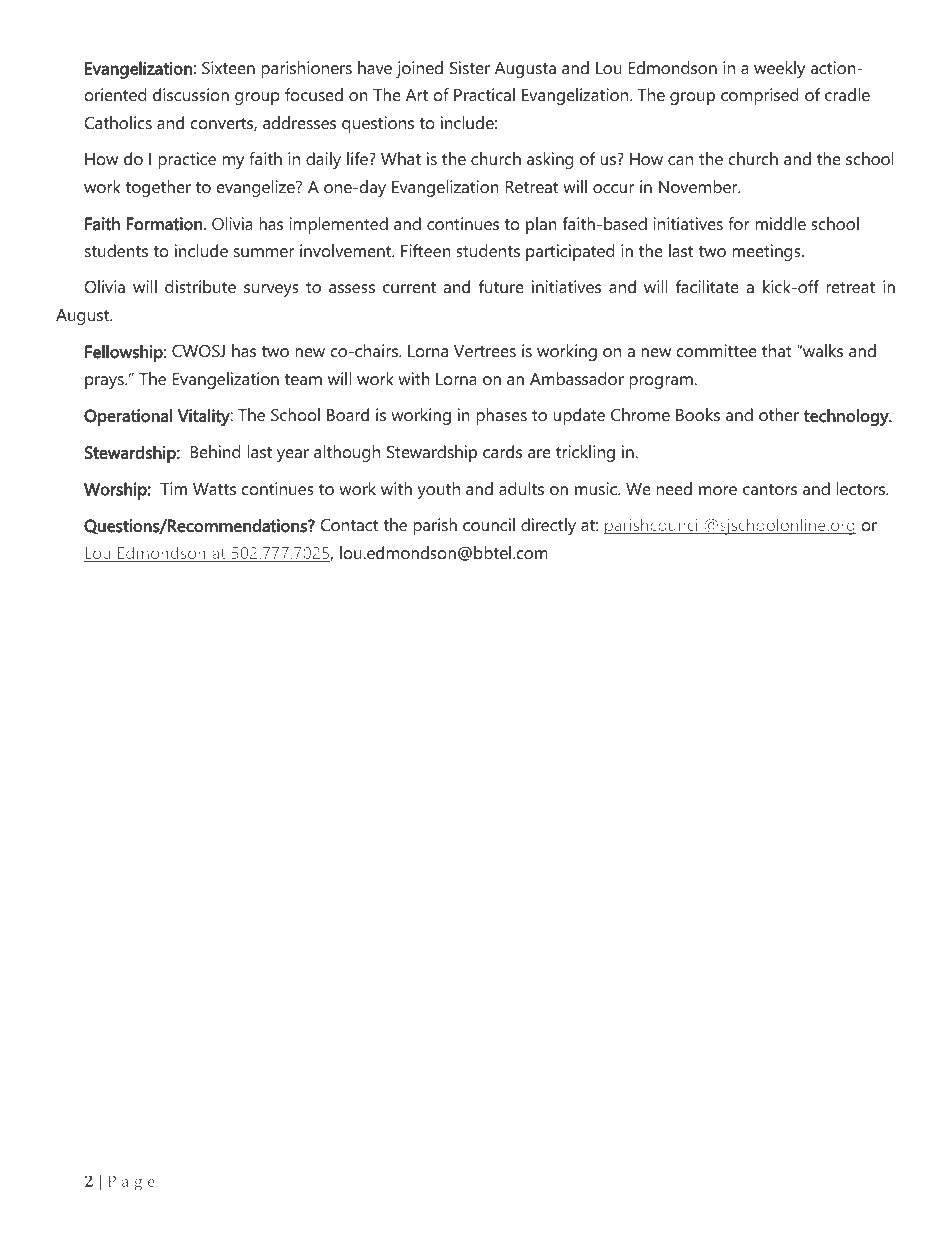 The height and width of the screenshot is (1233, 952). Describe the element at coordinates (718, 490) in the screenshot. I see `more` at that location.
